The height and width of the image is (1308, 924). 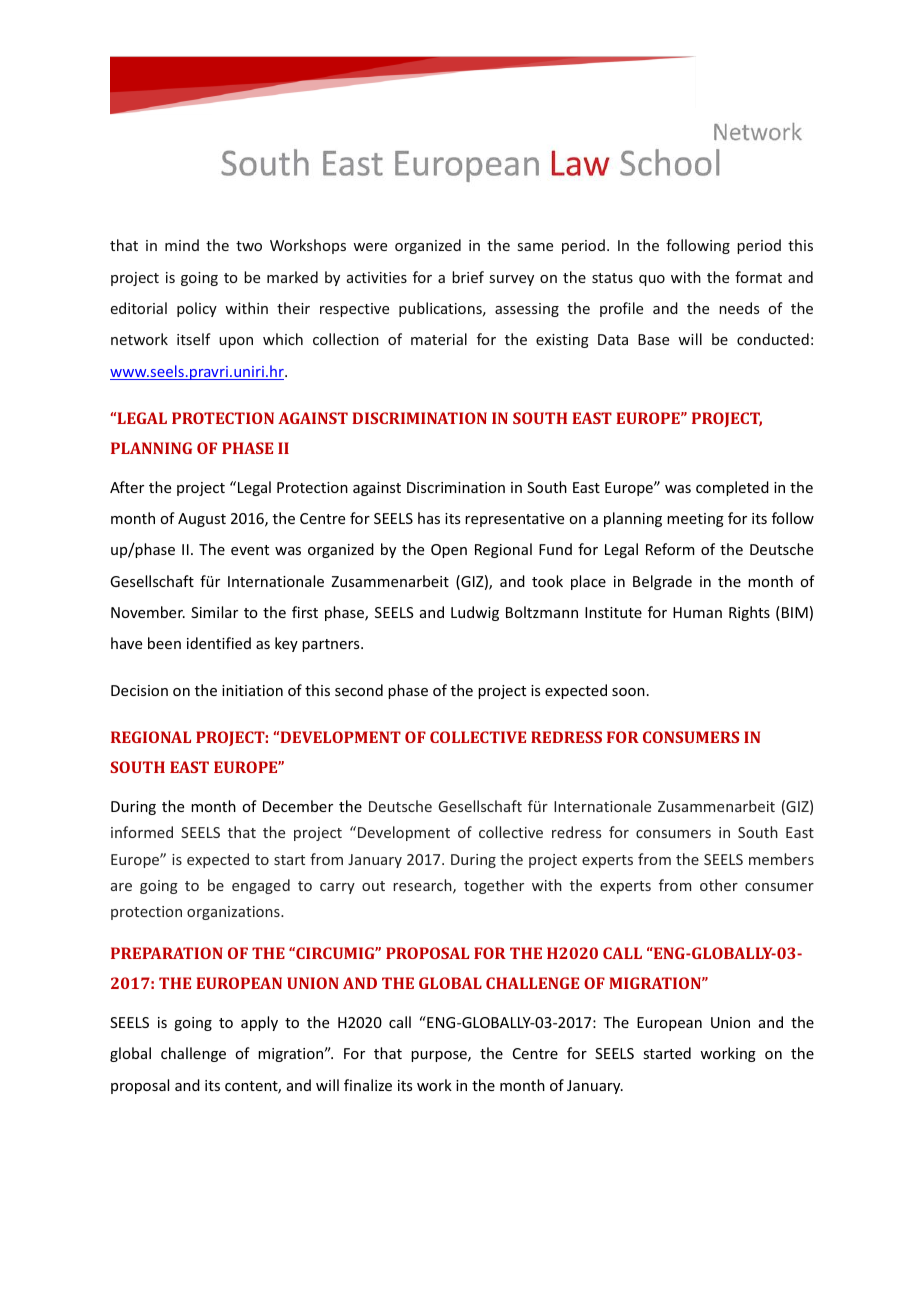 I want to click on mind, so click(x=182, y=245).
